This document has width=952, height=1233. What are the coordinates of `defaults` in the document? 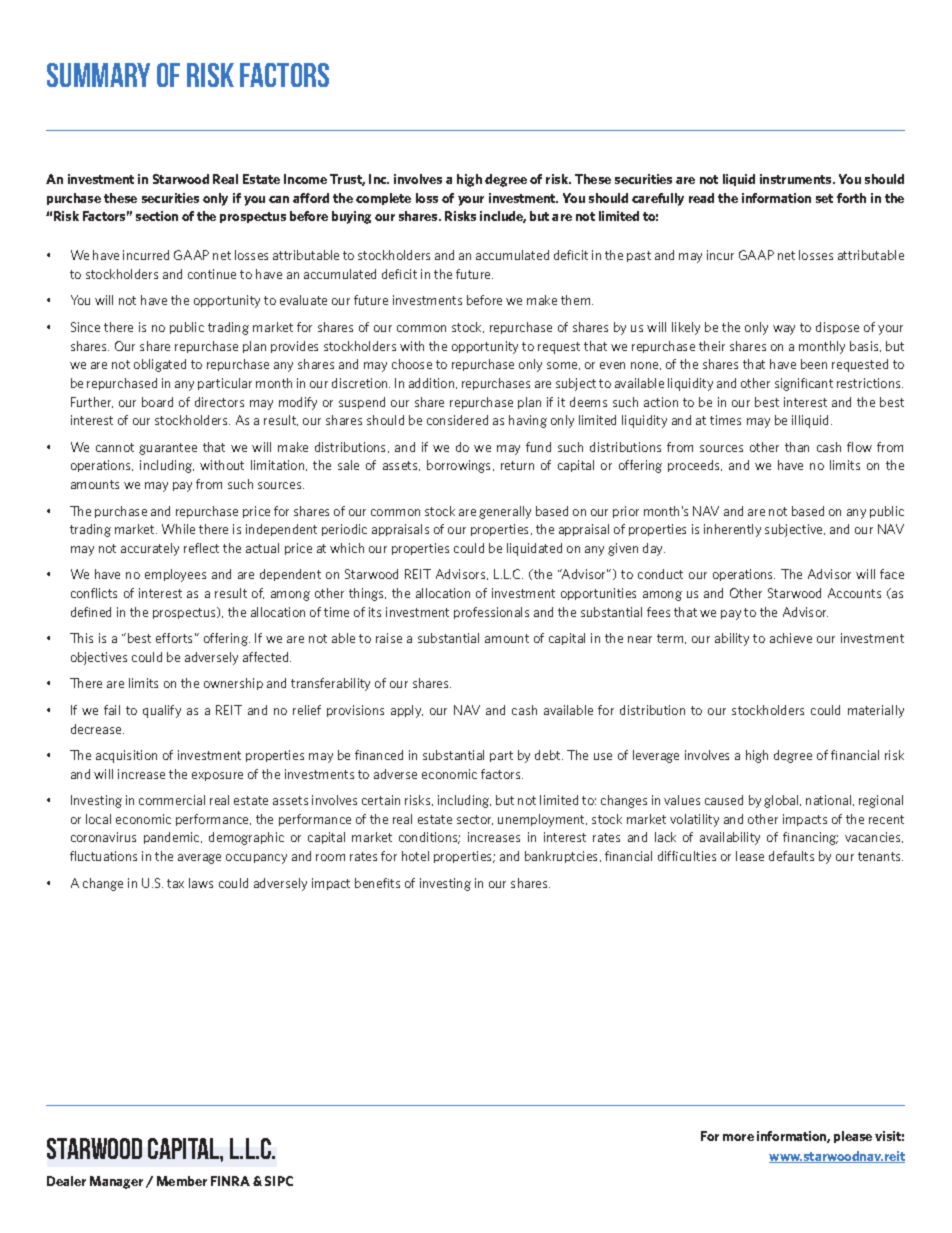 It's located at (791, 856).
